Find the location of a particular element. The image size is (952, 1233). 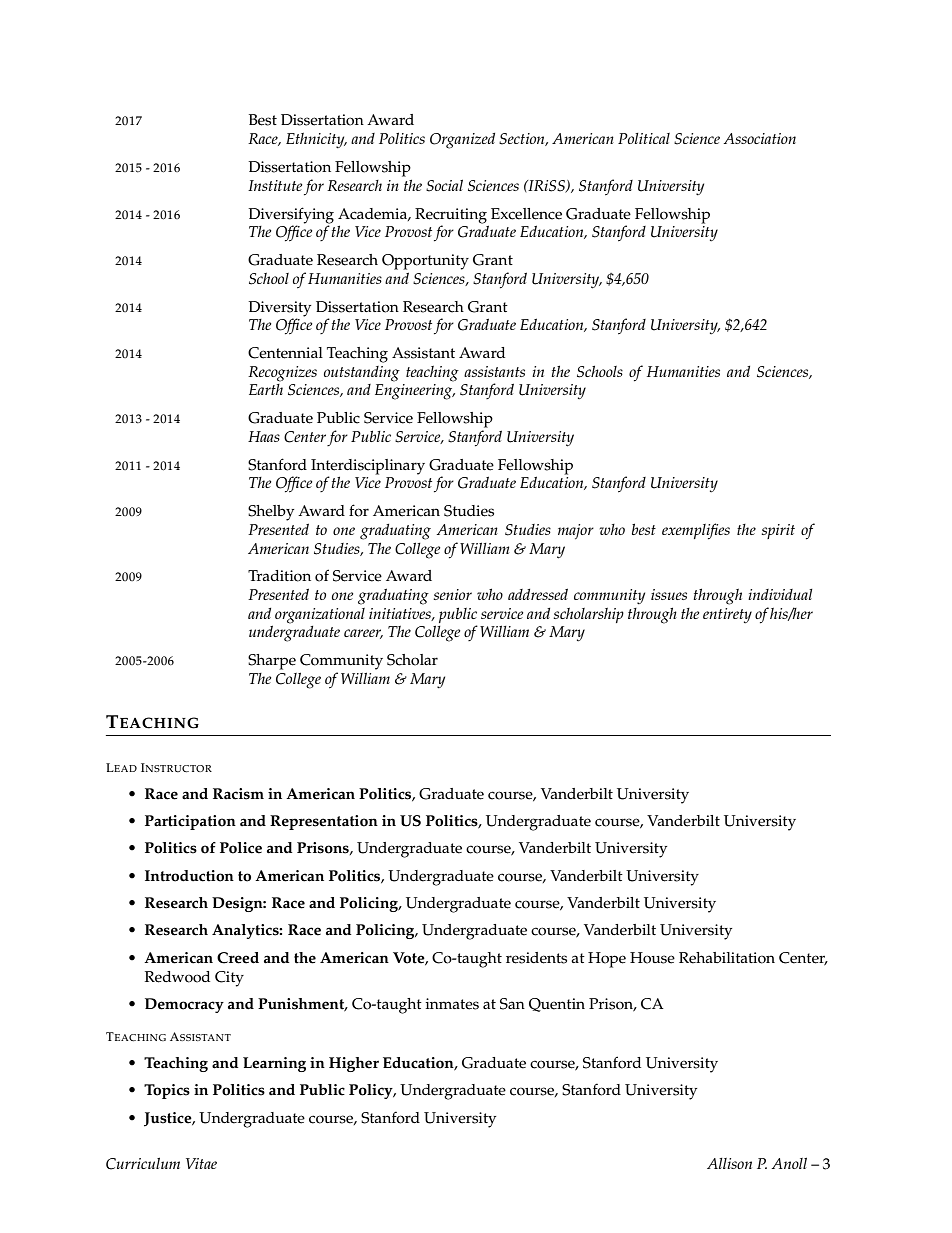

Earth is located at coordinates (266, 388).
